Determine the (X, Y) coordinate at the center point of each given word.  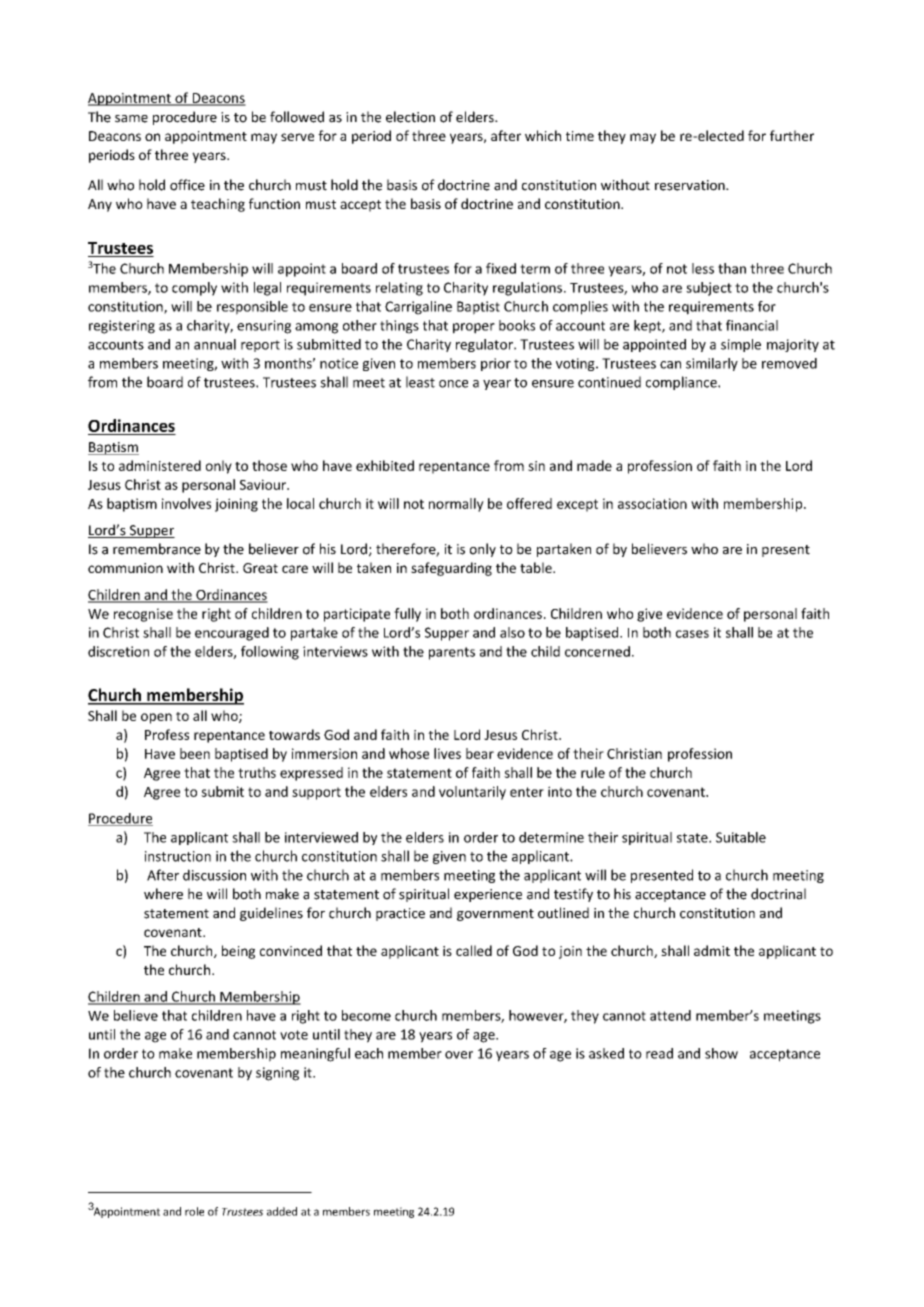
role (194, 1211)
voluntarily (472, 793)
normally (456, 505)
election (410, 117)
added (282, 1211)
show (721, 1053)
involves (186, 503)
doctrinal (778, 894)
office (187, 185)
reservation (691, 185)
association (652, 503)
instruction (178, 856)
